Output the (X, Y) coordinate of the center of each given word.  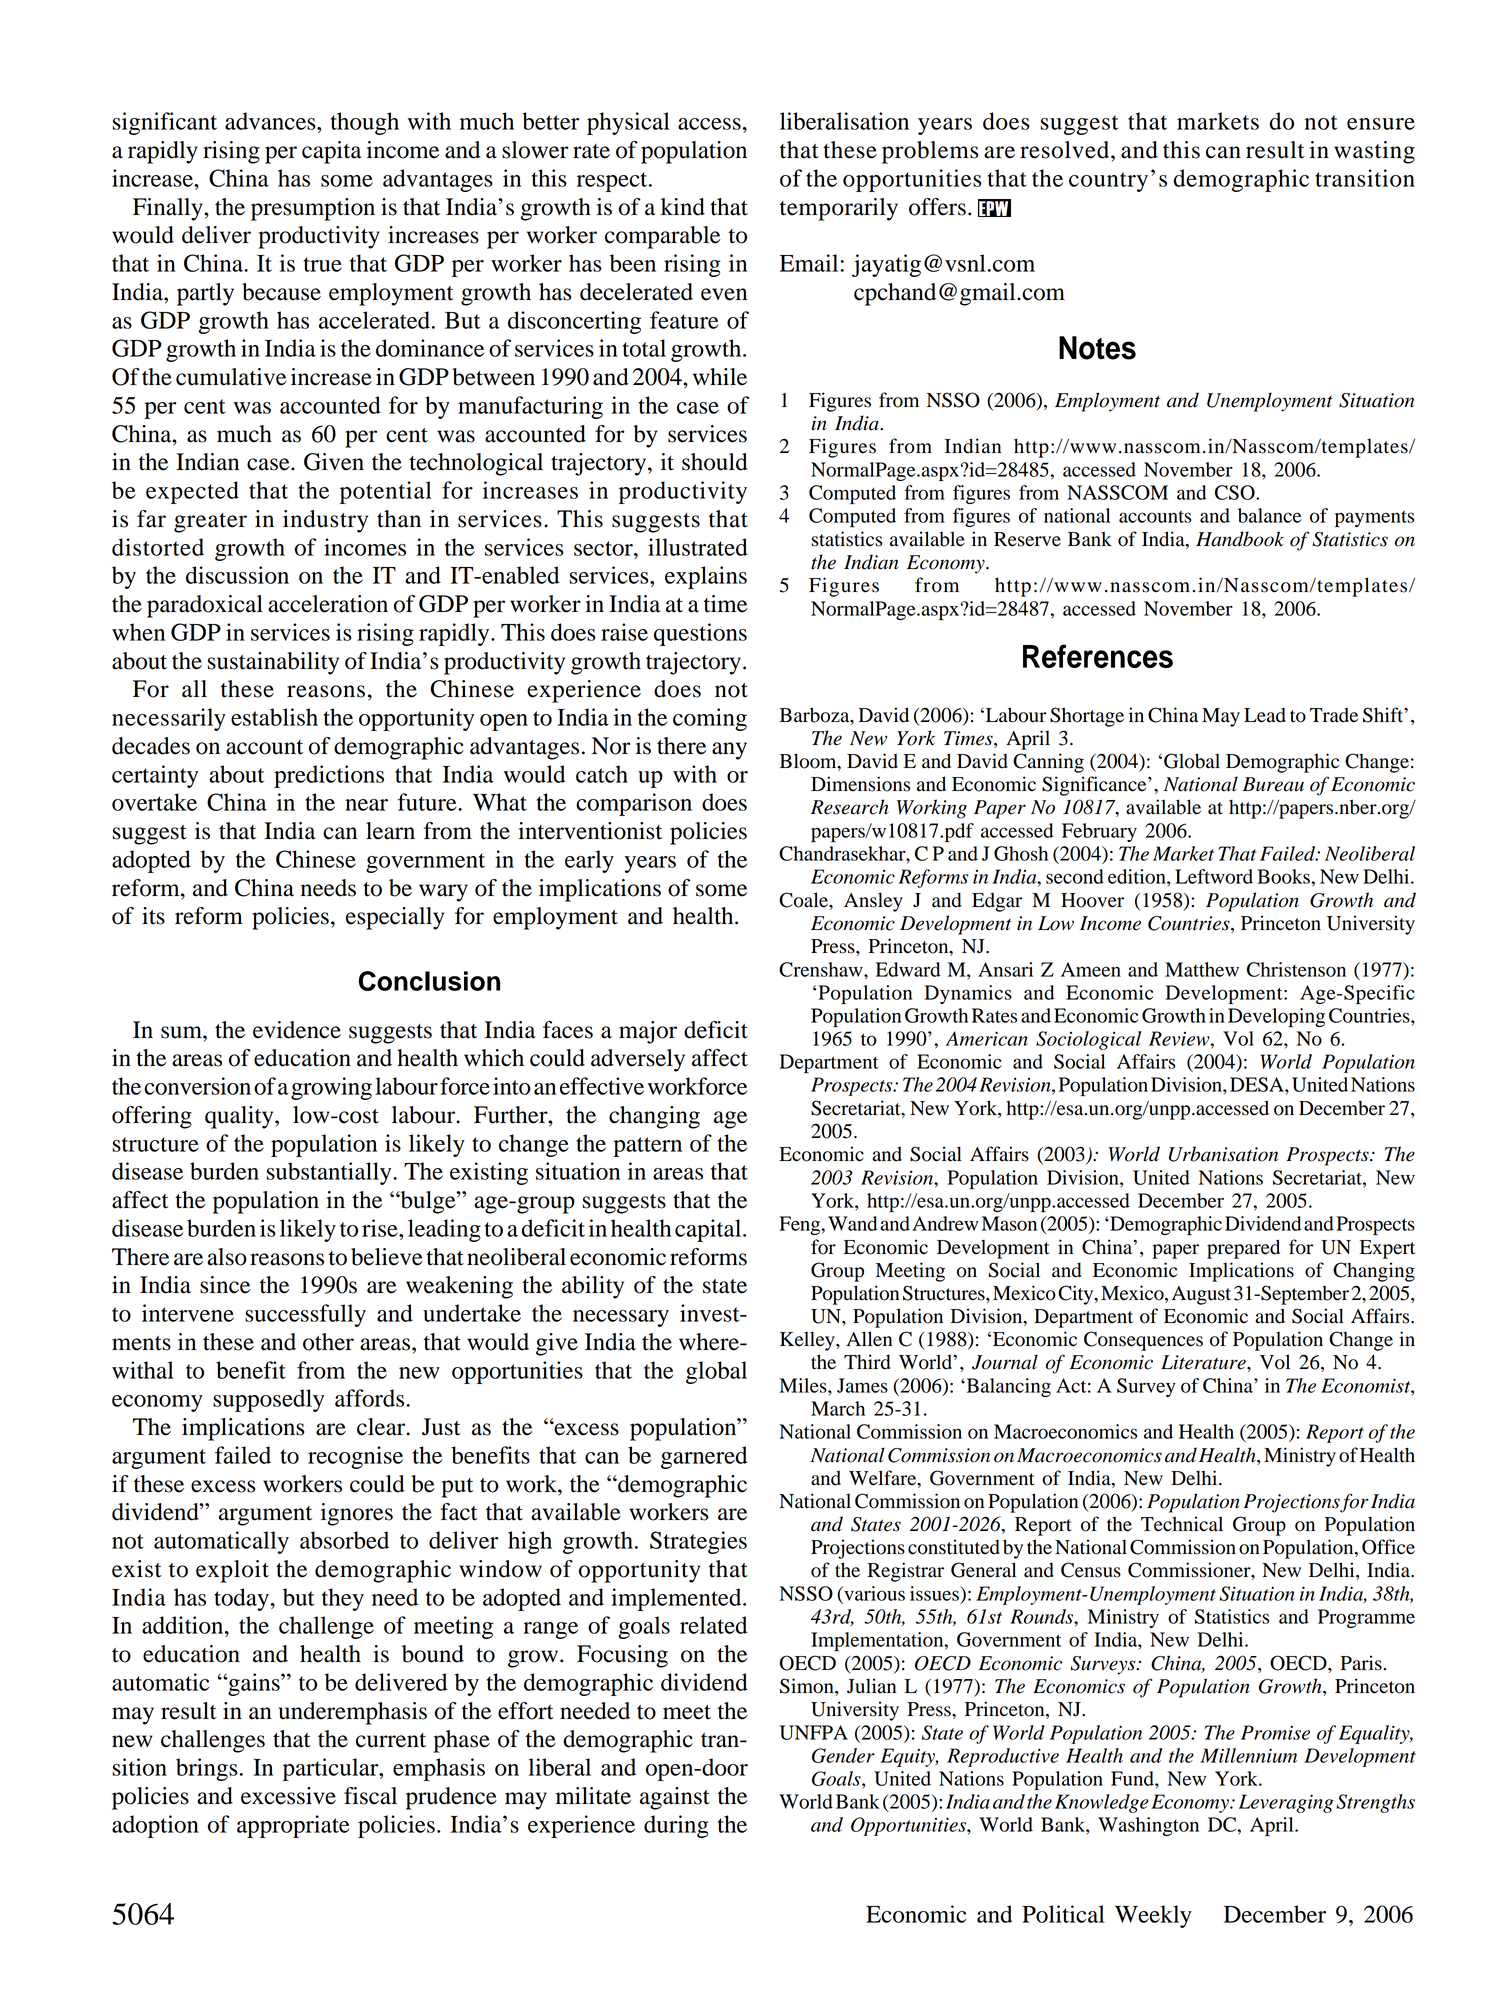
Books (1284, 876)
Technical (1182, 1524)
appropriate (293, 1826)
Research (850, 807)
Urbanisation (1223, 1154)
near (366, 805)
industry (325, 521)
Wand (853, 1223)
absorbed (344, 1540)
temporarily (839, 209)
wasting (1374, 152)
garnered (704, 1457)
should (715, 462)
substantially (330, 1173)
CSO (1236, 492)
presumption (313, 209)
